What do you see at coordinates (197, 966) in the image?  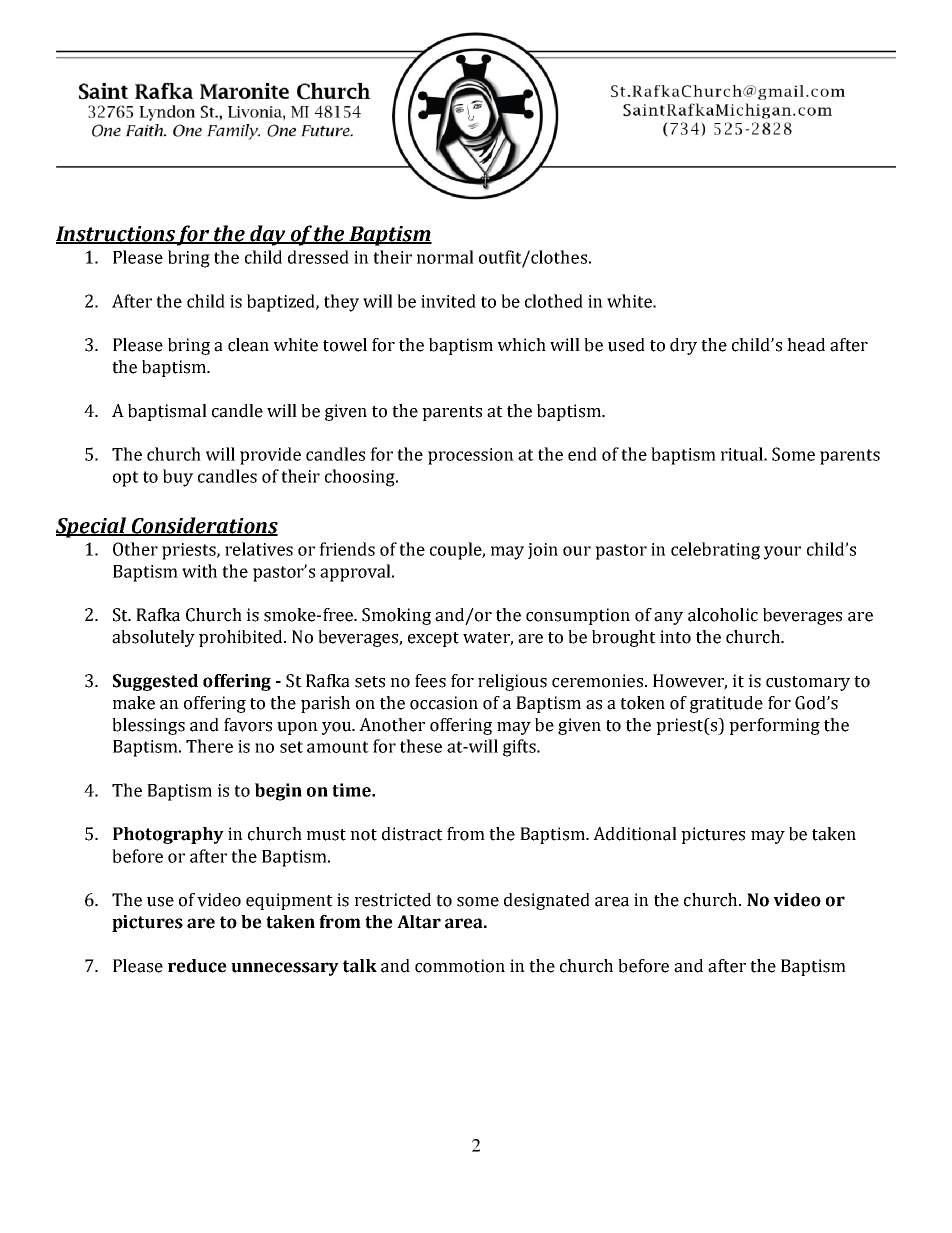 I see `reduce` at bounding box center [197, 966].
